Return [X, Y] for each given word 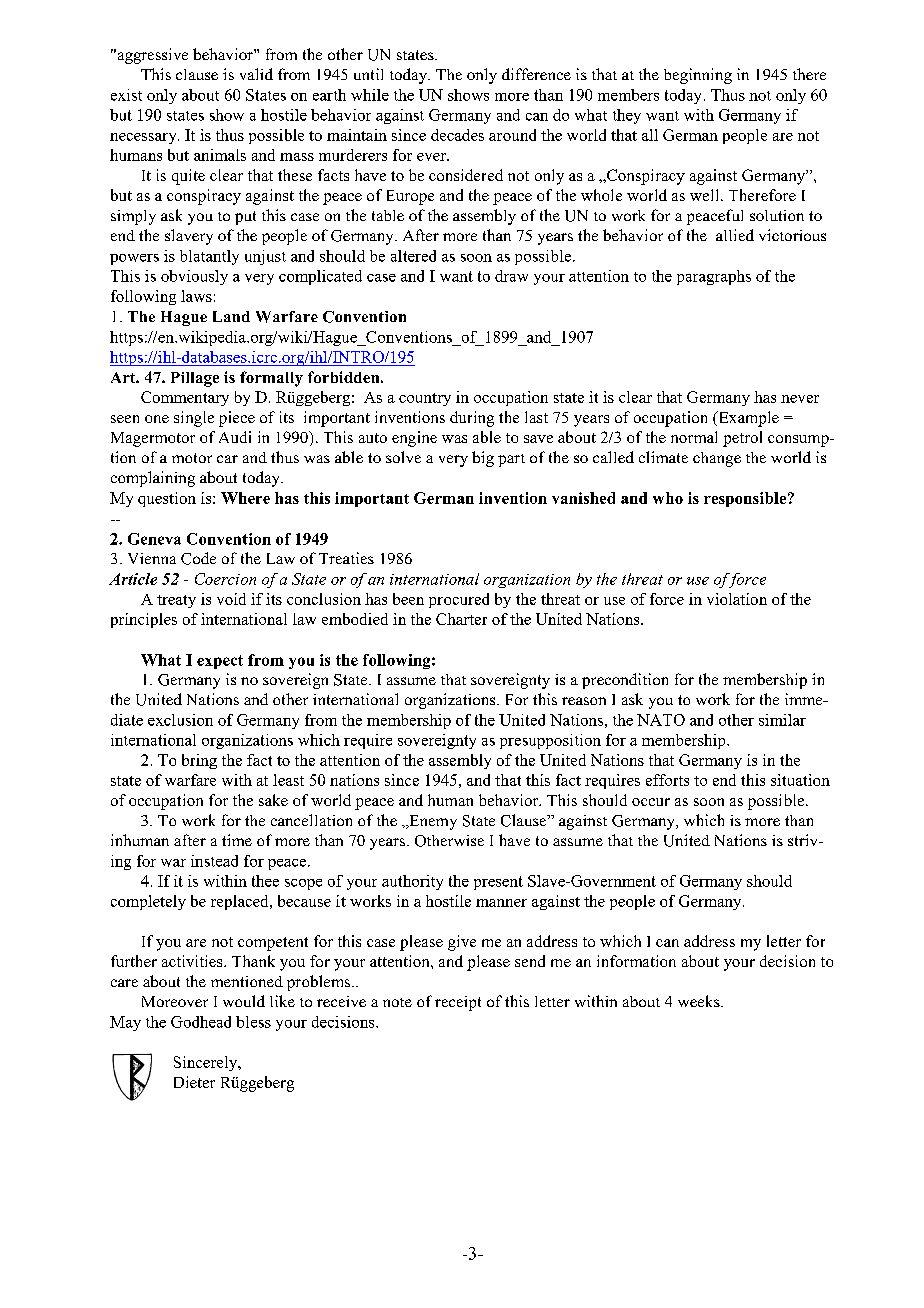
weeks [700, 1001]
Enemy [432, 822]
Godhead [201, 1022]
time [237, 840]
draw [511, 276]
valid [256, 74]
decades [457, 135]
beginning [698, 76]
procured [459, 600]
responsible [746, 499]
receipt [458, 1003]
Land [231, 316]
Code [198, 558]
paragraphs [714, 277]
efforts [667, 780]
